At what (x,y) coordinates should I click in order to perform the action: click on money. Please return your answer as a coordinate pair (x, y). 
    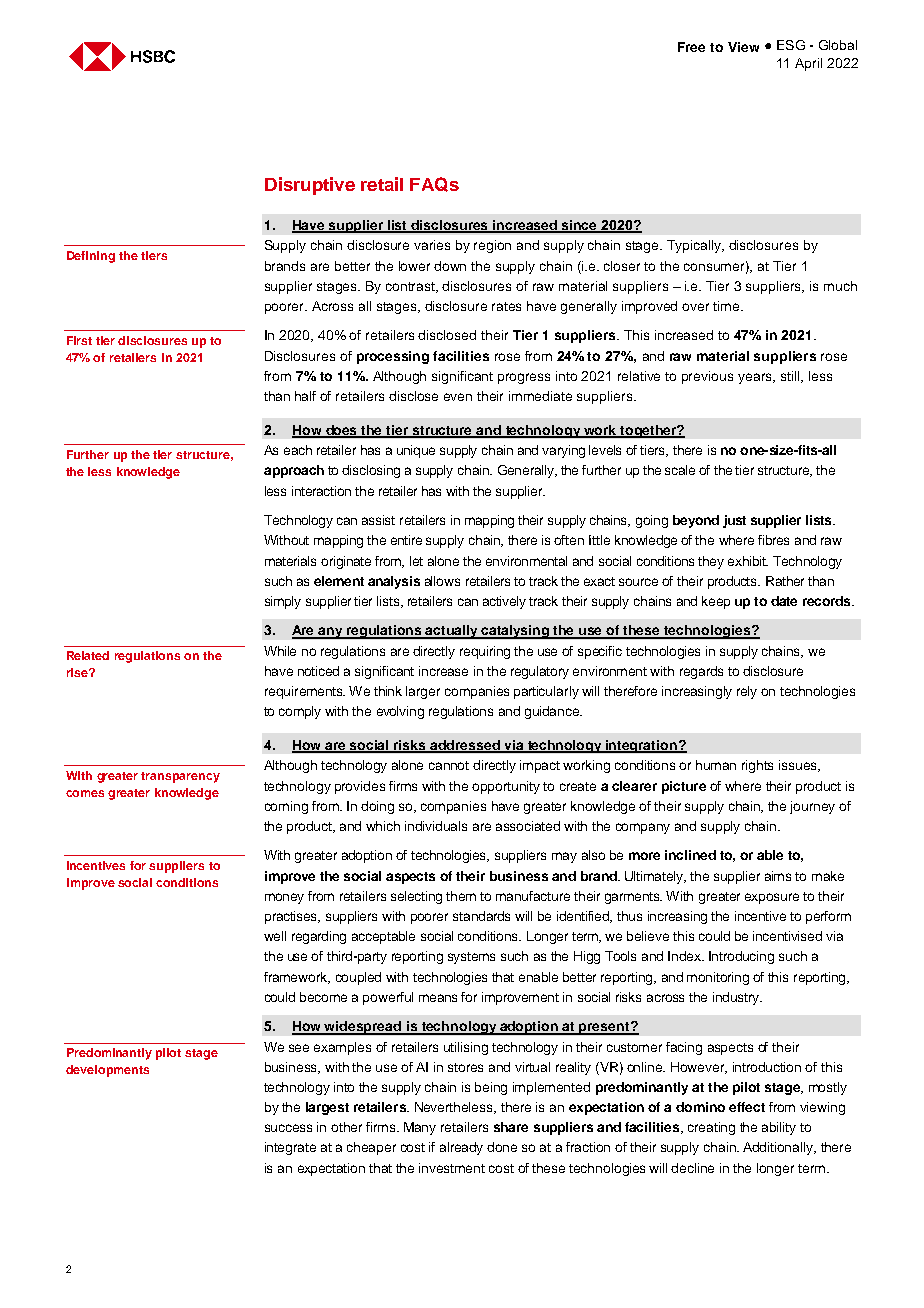
    Looking at the image, I should click on (284, 898).
